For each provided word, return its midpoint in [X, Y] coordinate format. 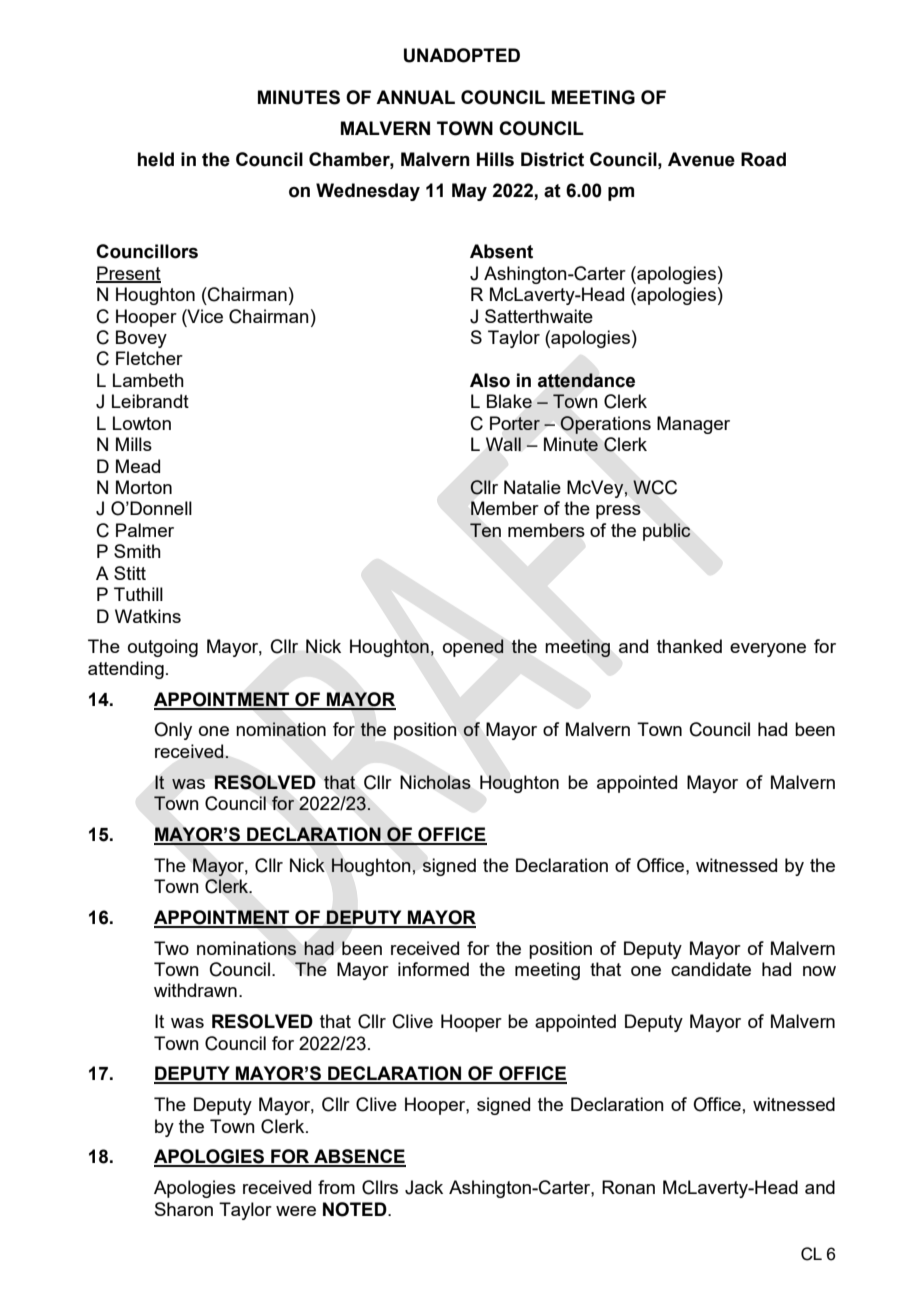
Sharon [184, 1209]
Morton [144, 487]
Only [173, 731]
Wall [503, 444]
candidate [711, 969]
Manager [693, 425]
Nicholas [435, 782]
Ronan [628, 1187]
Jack [424, 1187]
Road [763, 159]
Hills [495, 159]
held [156, 159]
